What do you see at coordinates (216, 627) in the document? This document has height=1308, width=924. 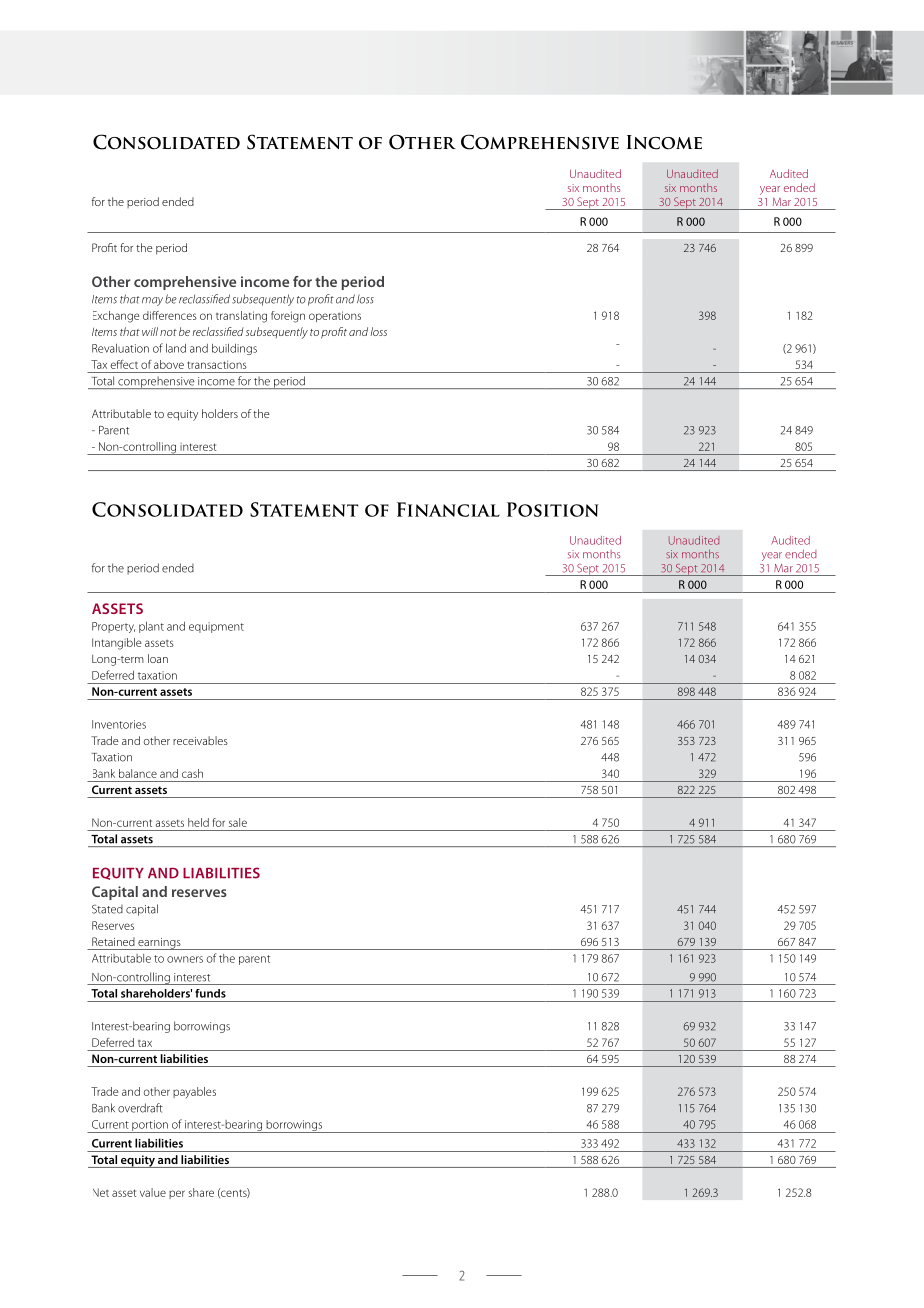 I see `equipment` at bounding box center [216, 627].
